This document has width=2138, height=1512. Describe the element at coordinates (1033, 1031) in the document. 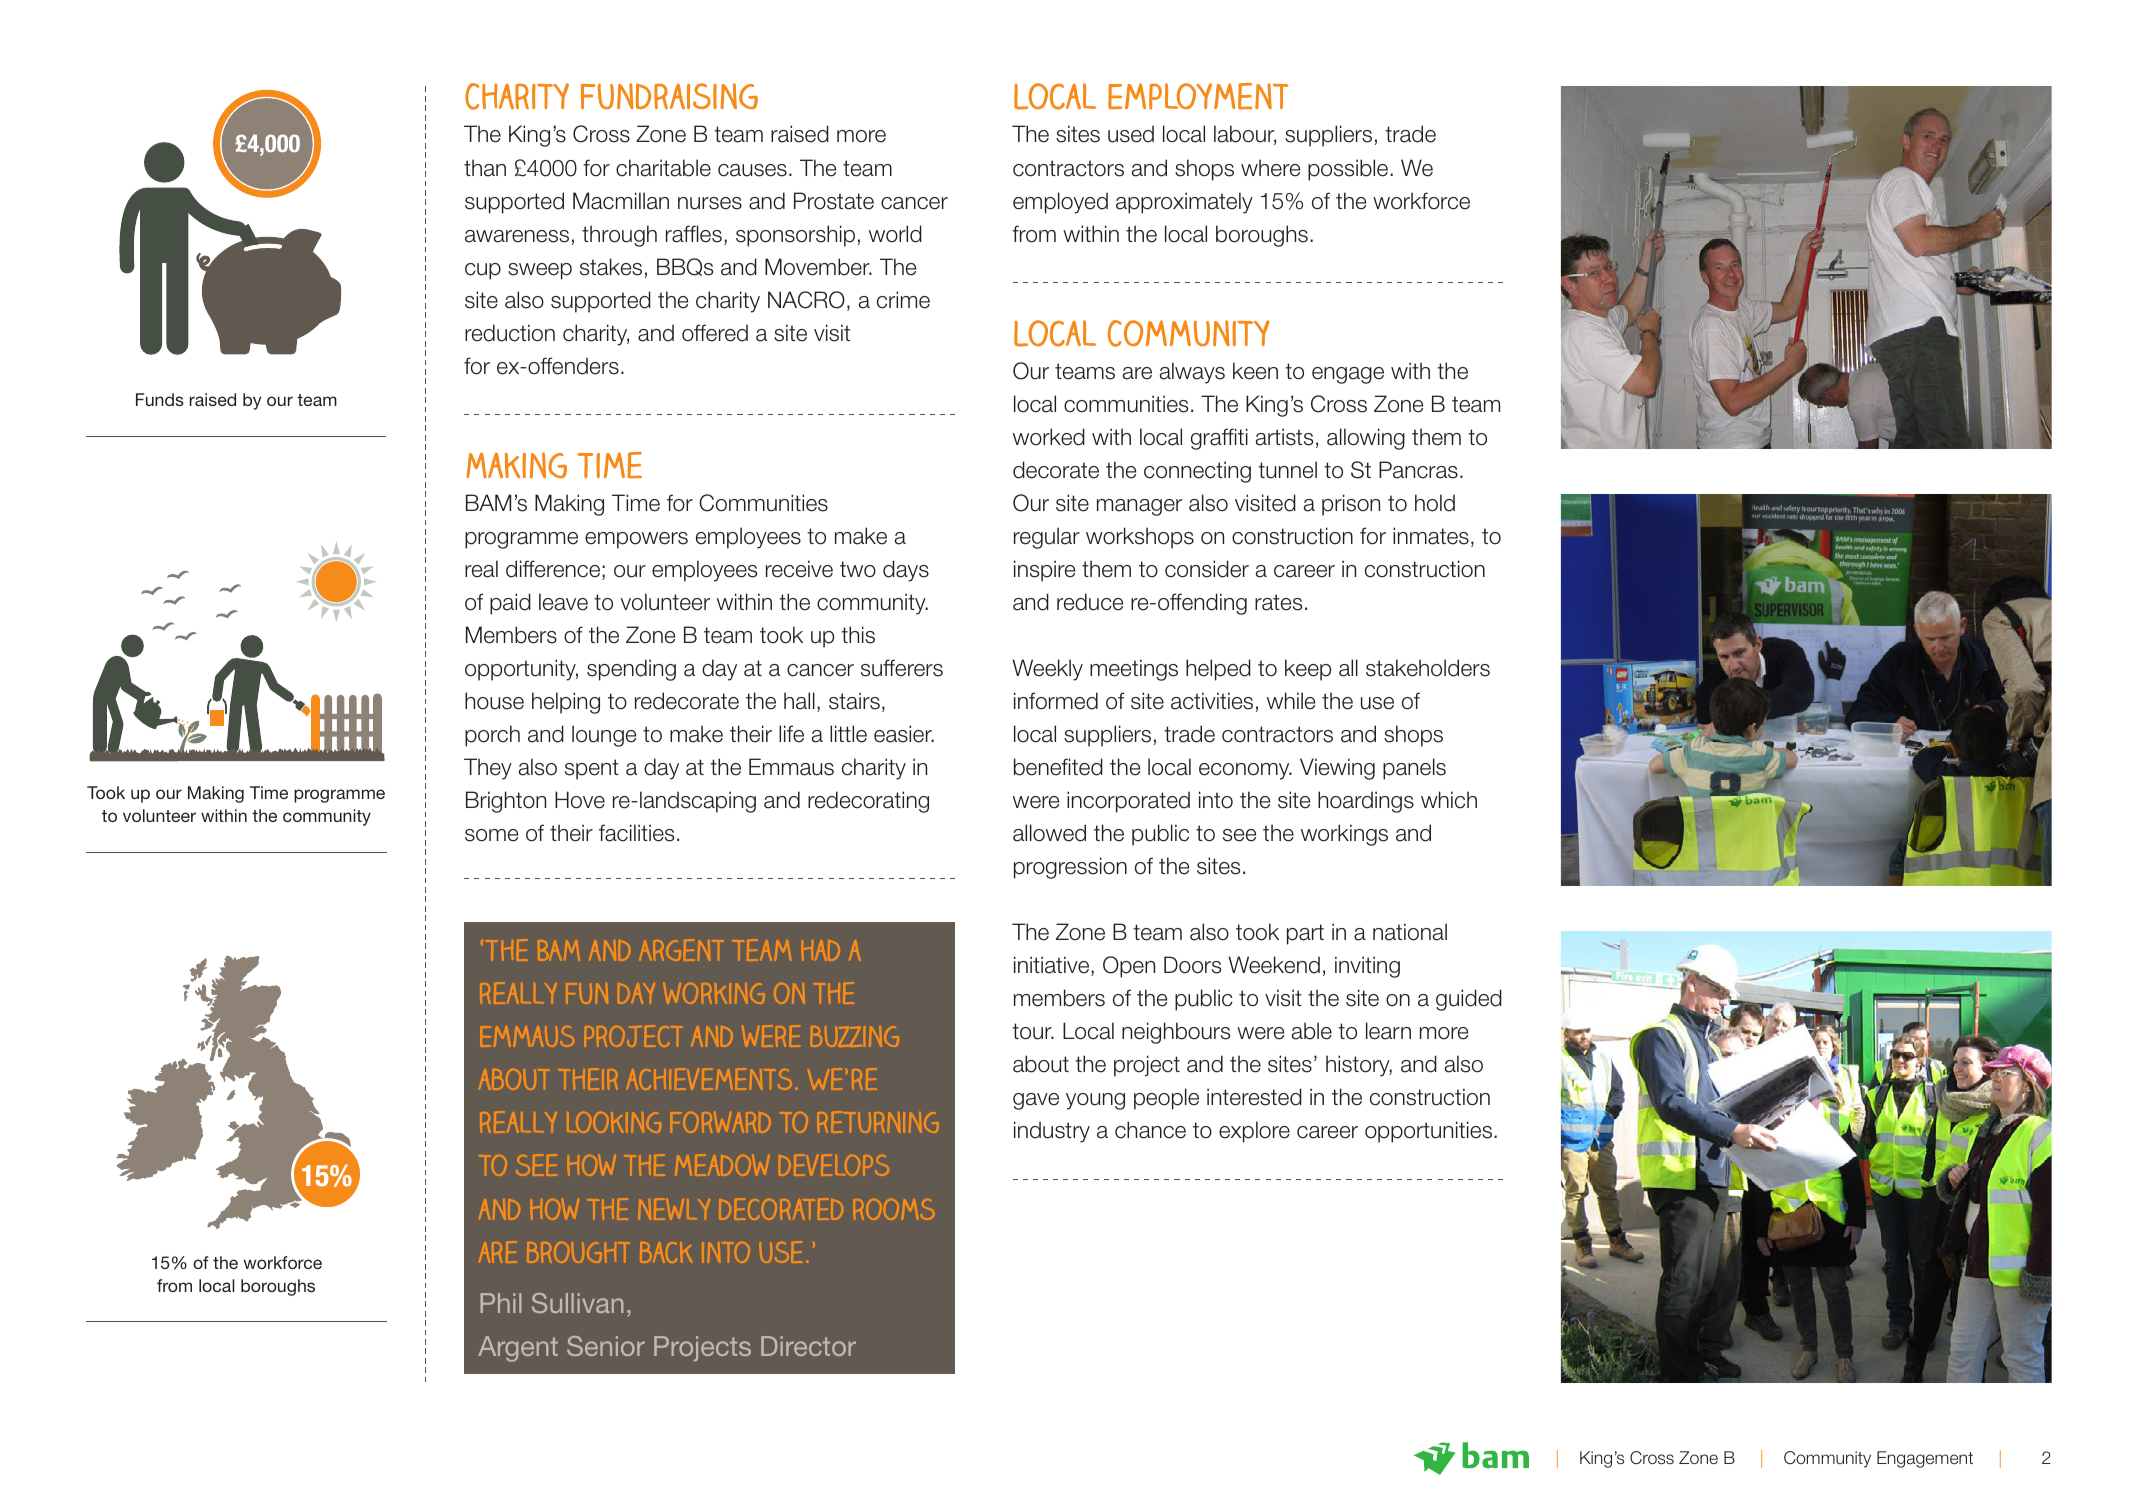

I see `tour` at that location.
